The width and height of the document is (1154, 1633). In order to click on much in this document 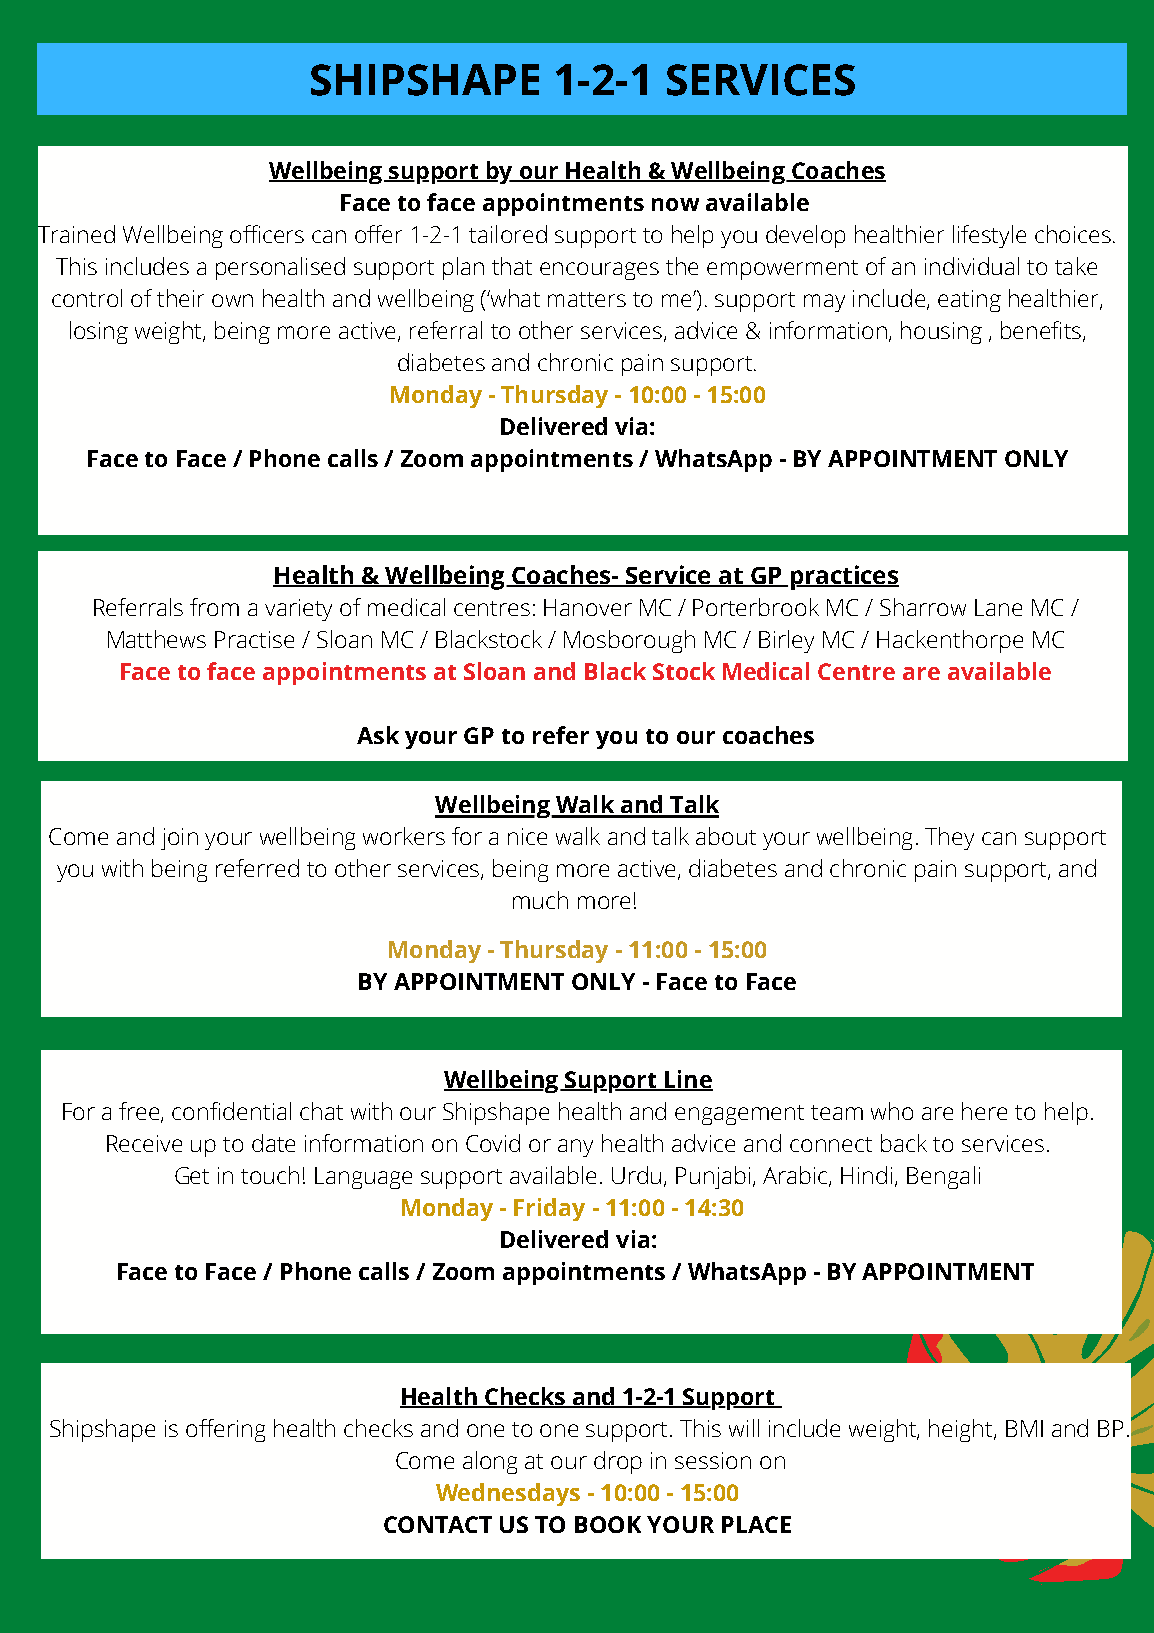, I will do `click(540, 900)`.
